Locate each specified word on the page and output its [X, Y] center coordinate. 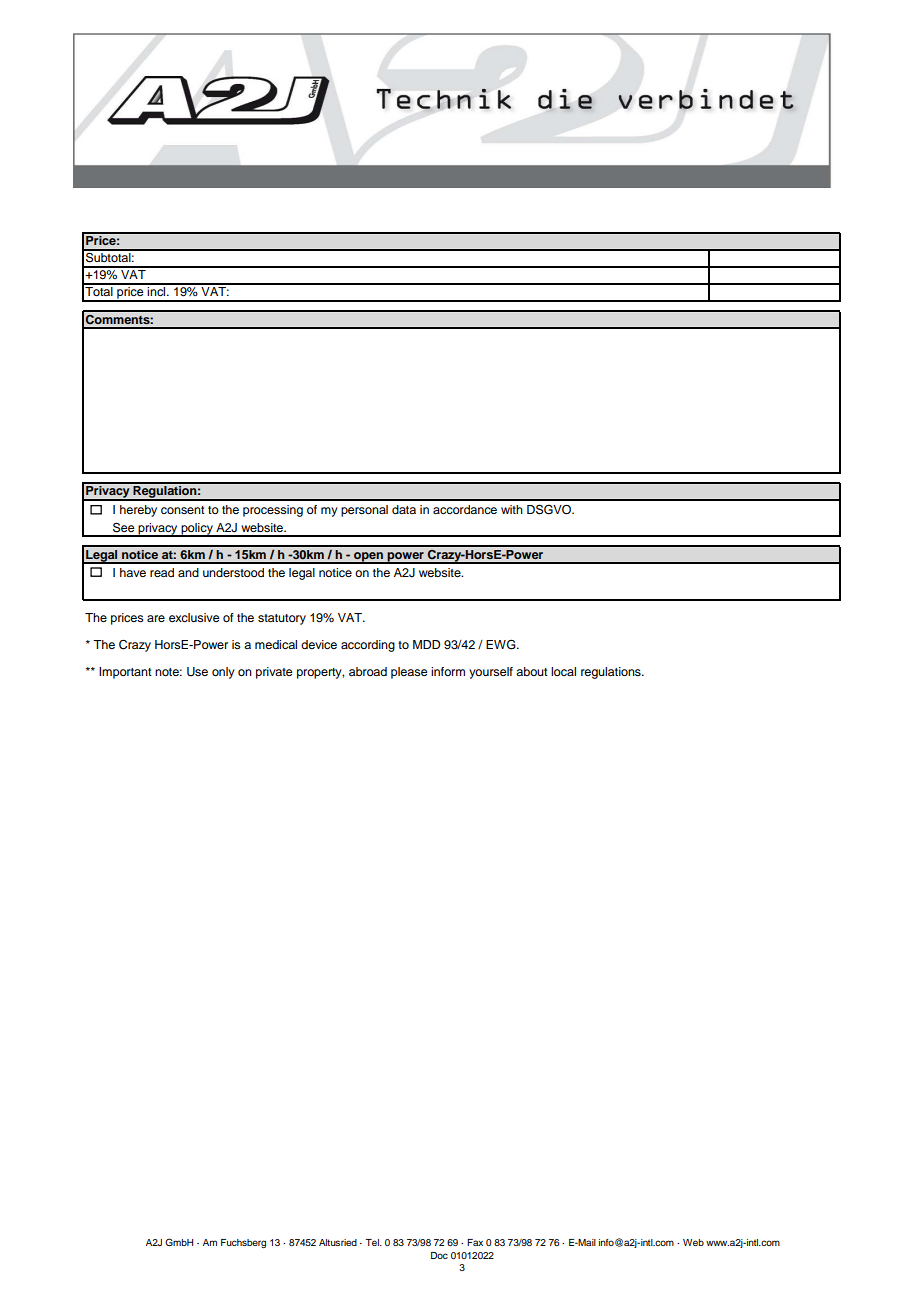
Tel [373, 1242]
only [223, 673]
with [512, 509]
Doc [439, 1255]
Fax [475, 1242]
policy [197, 530]
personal [364, 511]
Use [197, 672]
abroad [368, 671]
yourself [491, 673]
